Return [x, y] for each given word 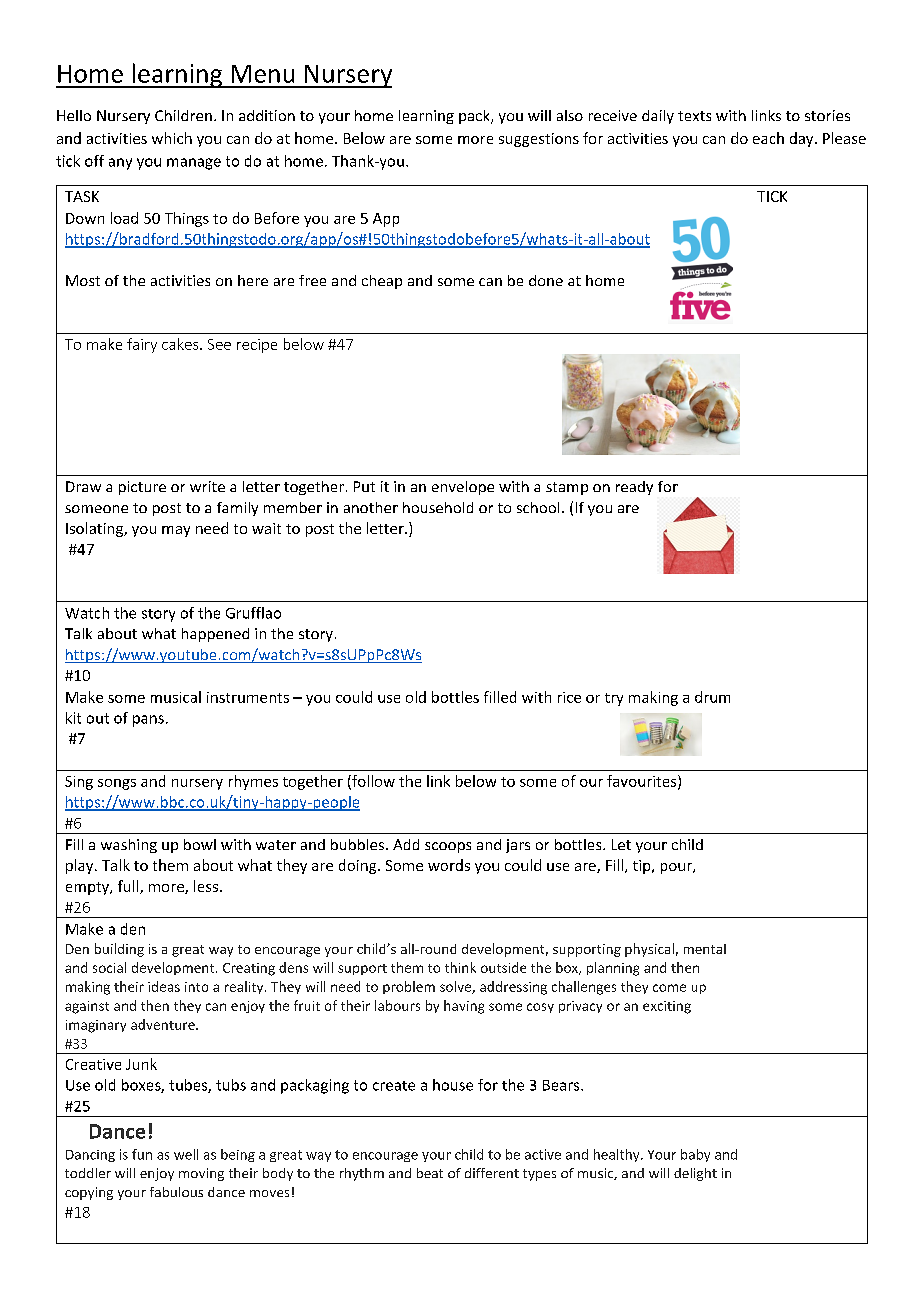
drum [712, 697]
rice [569, 697]
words [449, 865]
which [172, 138]
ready [634, 488]
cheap [382, 282]
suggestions [539, 140]
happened [215, 635]
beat [430, 1173]
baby [695, 1155]
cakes [181, 344]
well [186, 1154]
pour [677, 868]
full [129, 887]
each [768, 138]
